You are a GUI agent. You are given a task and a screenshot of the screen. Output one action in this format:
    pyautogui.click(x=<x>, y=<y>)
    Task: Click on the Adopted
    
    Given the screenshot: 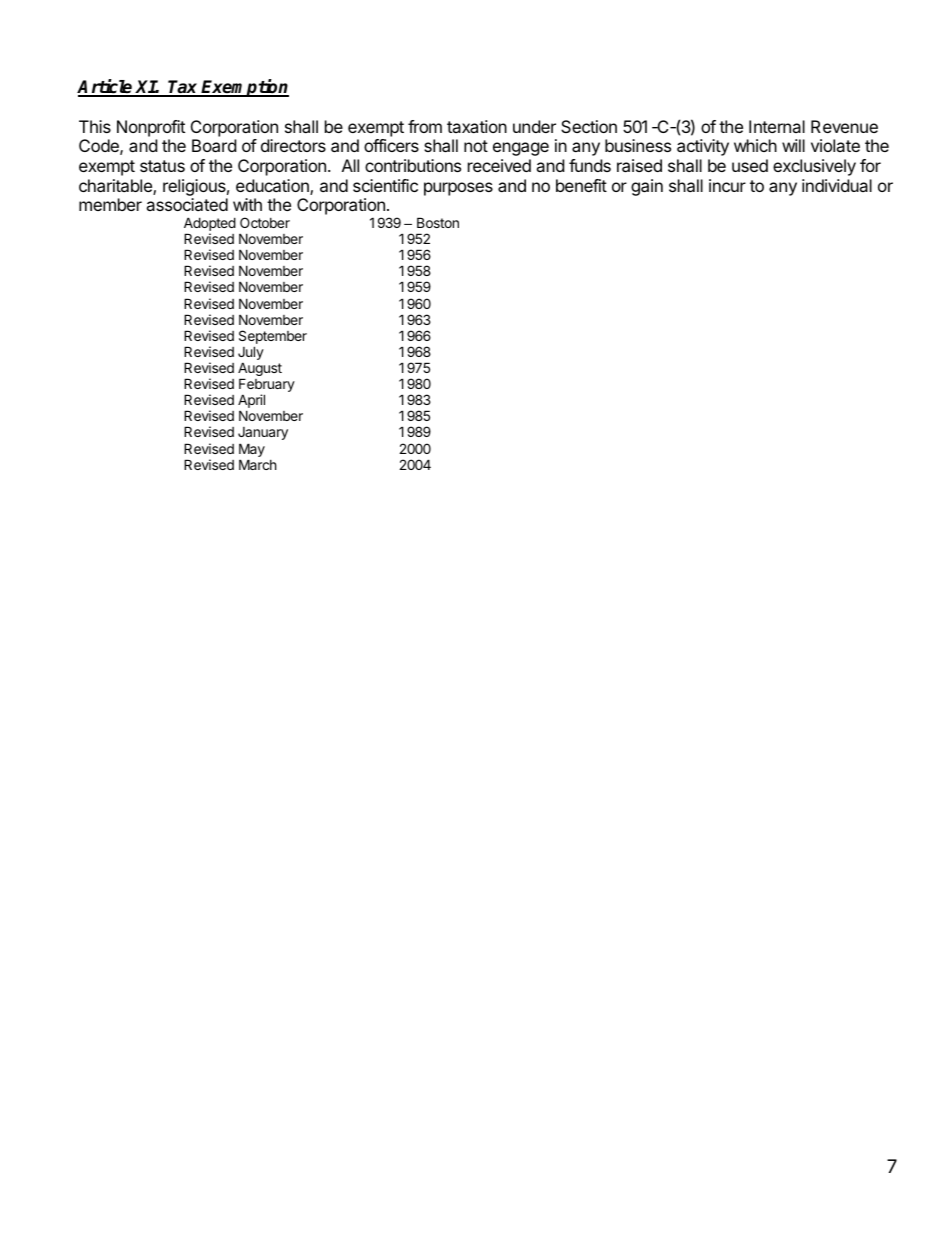 What is the action you would take?
    pyautogui.click(x=210, y=225)
